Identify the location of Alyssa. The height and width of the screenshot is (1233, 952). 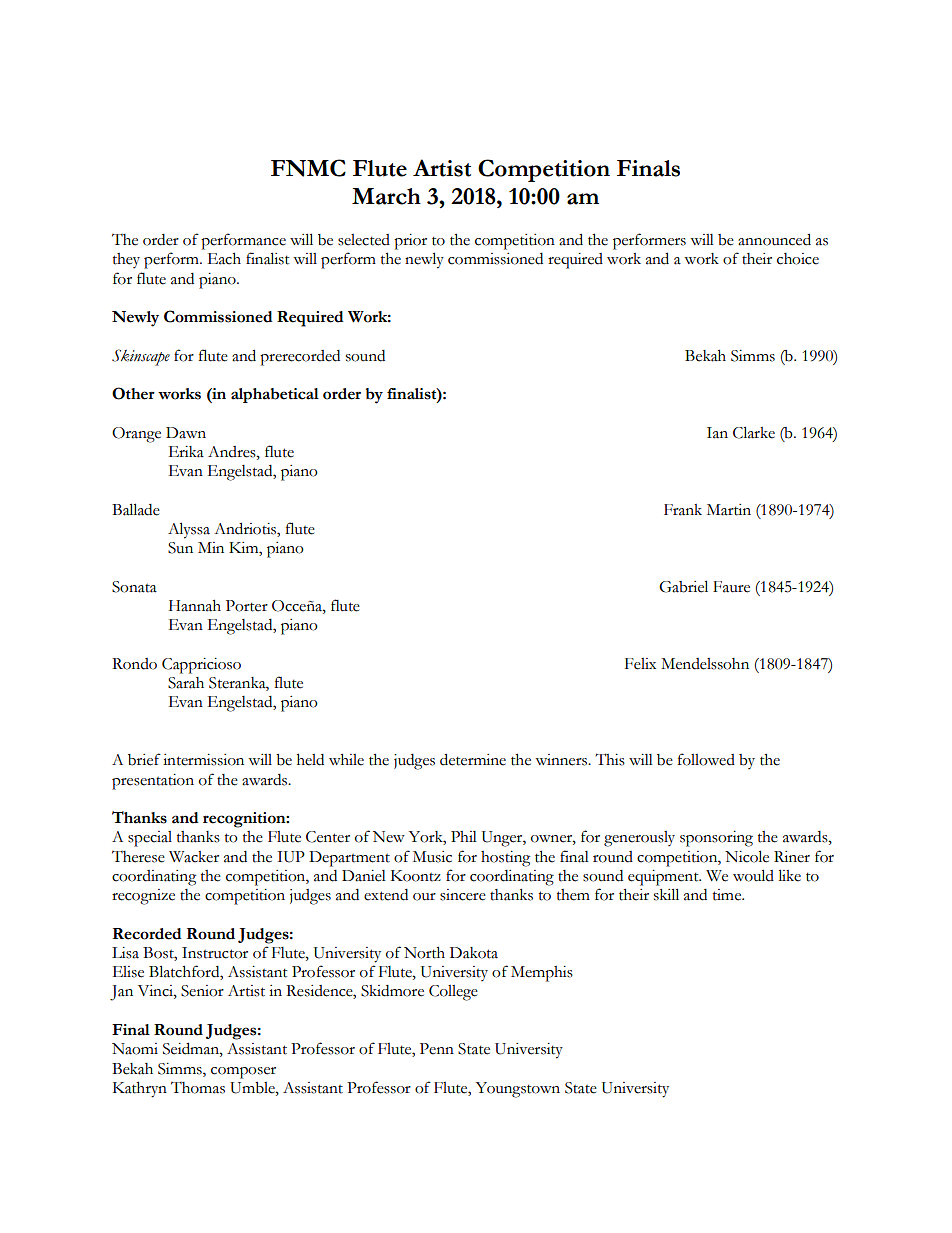
(189, 530).
